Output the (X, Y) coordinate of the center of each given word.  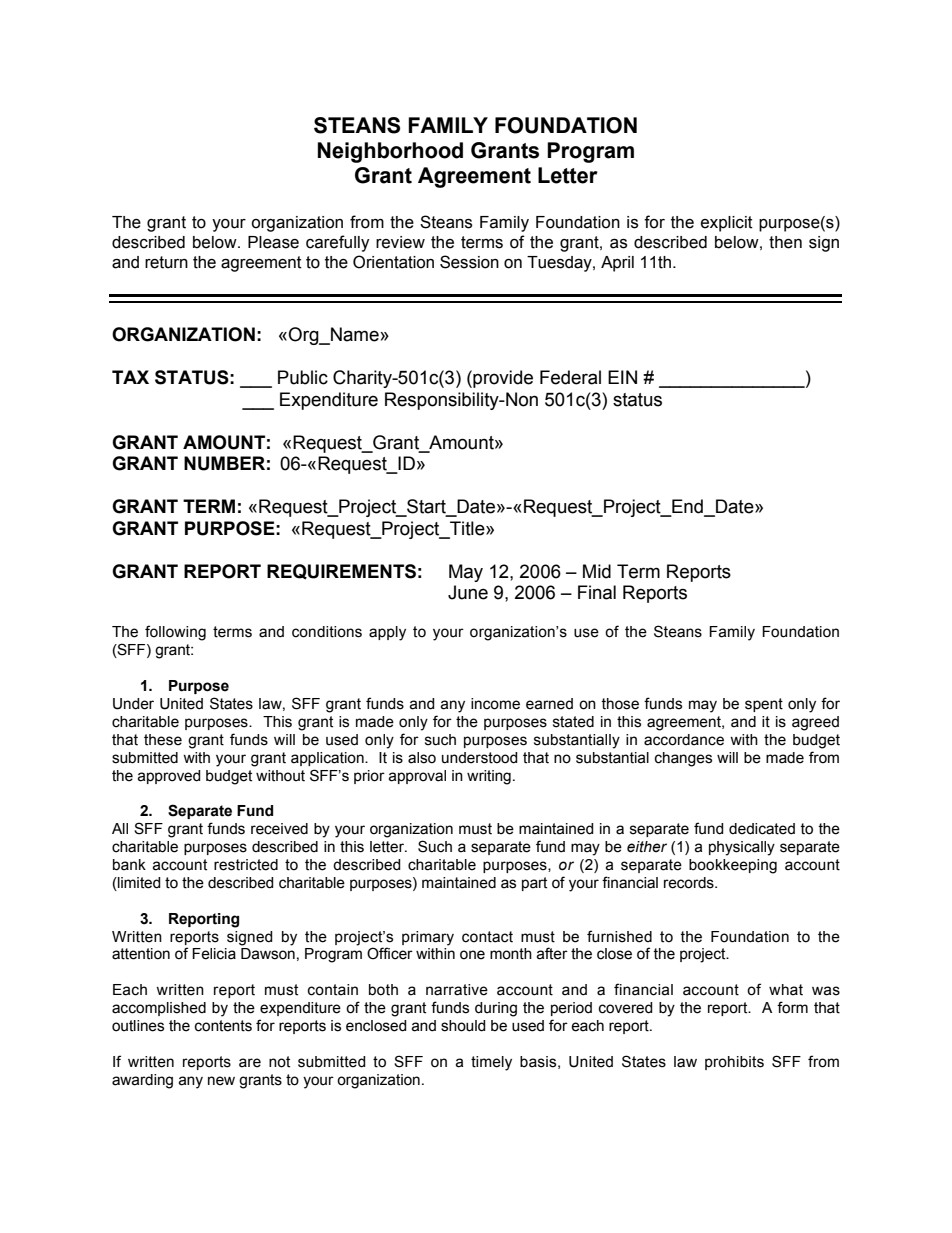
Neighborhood (390, 152)
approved (169, 777)
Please (273, 242)
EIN (622, 377)
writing (489, 777)
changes (683, 759)
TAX (130, 377)
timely (491, 1063)
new (221, 1081)
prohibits (734, 1063)
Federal (570, 377)
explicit (727, 224)
